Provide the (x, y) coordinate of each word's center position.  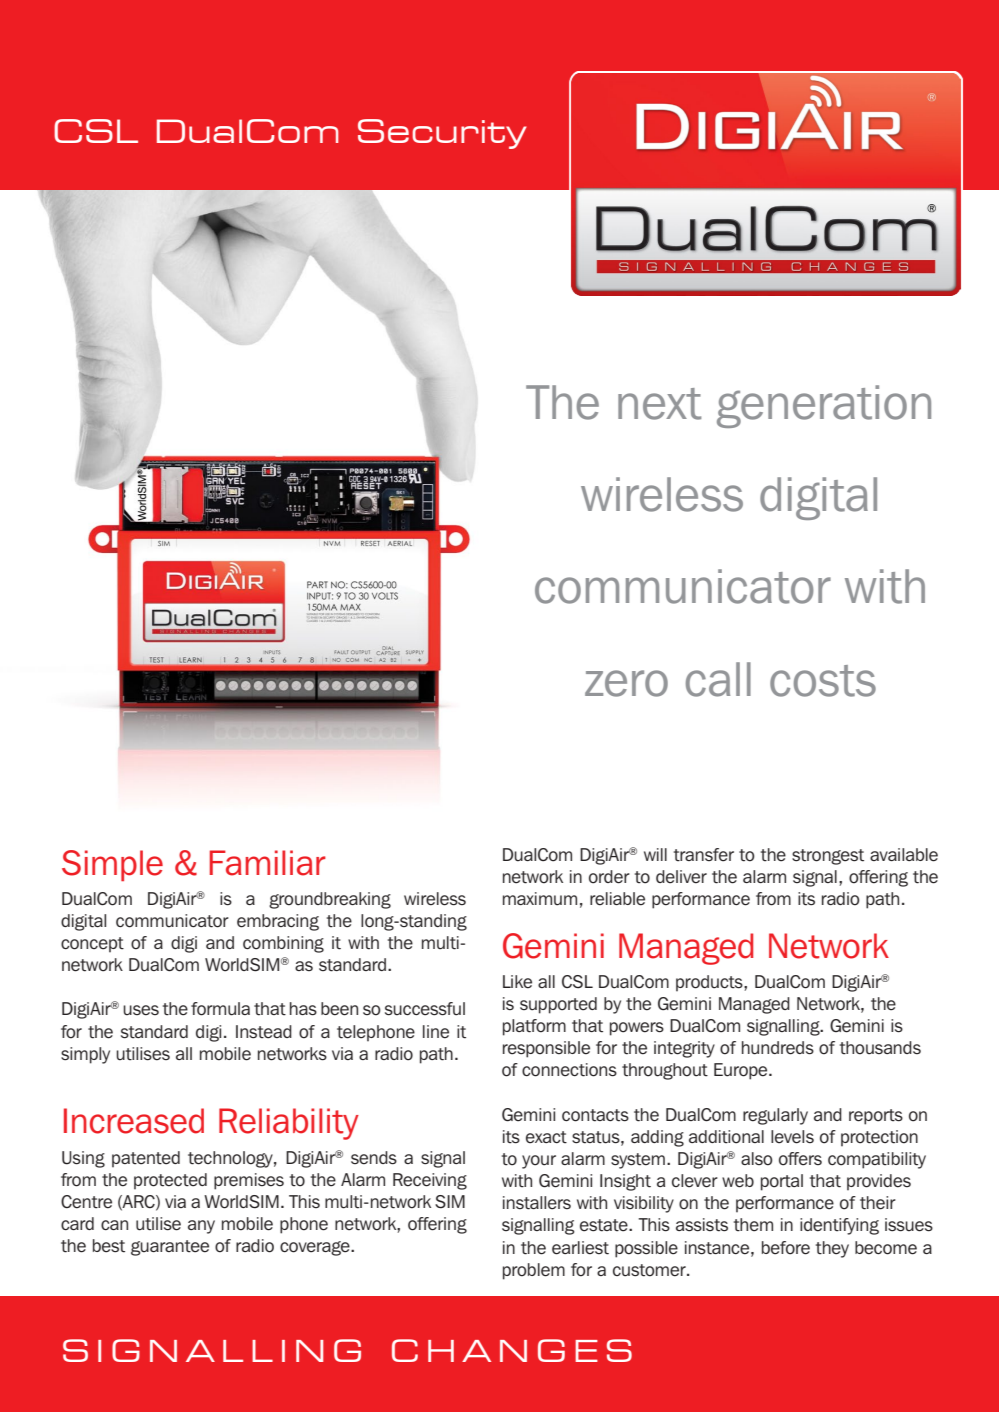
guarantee (170, 1248)
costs (823, 681)
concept (92, 945)
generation (824, 406)
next (659, 404)
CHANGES (512, 1350)
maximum (540, 899)
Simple (112, 865)
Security (442, 134)
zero (626, 683)
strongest (828, 857)
